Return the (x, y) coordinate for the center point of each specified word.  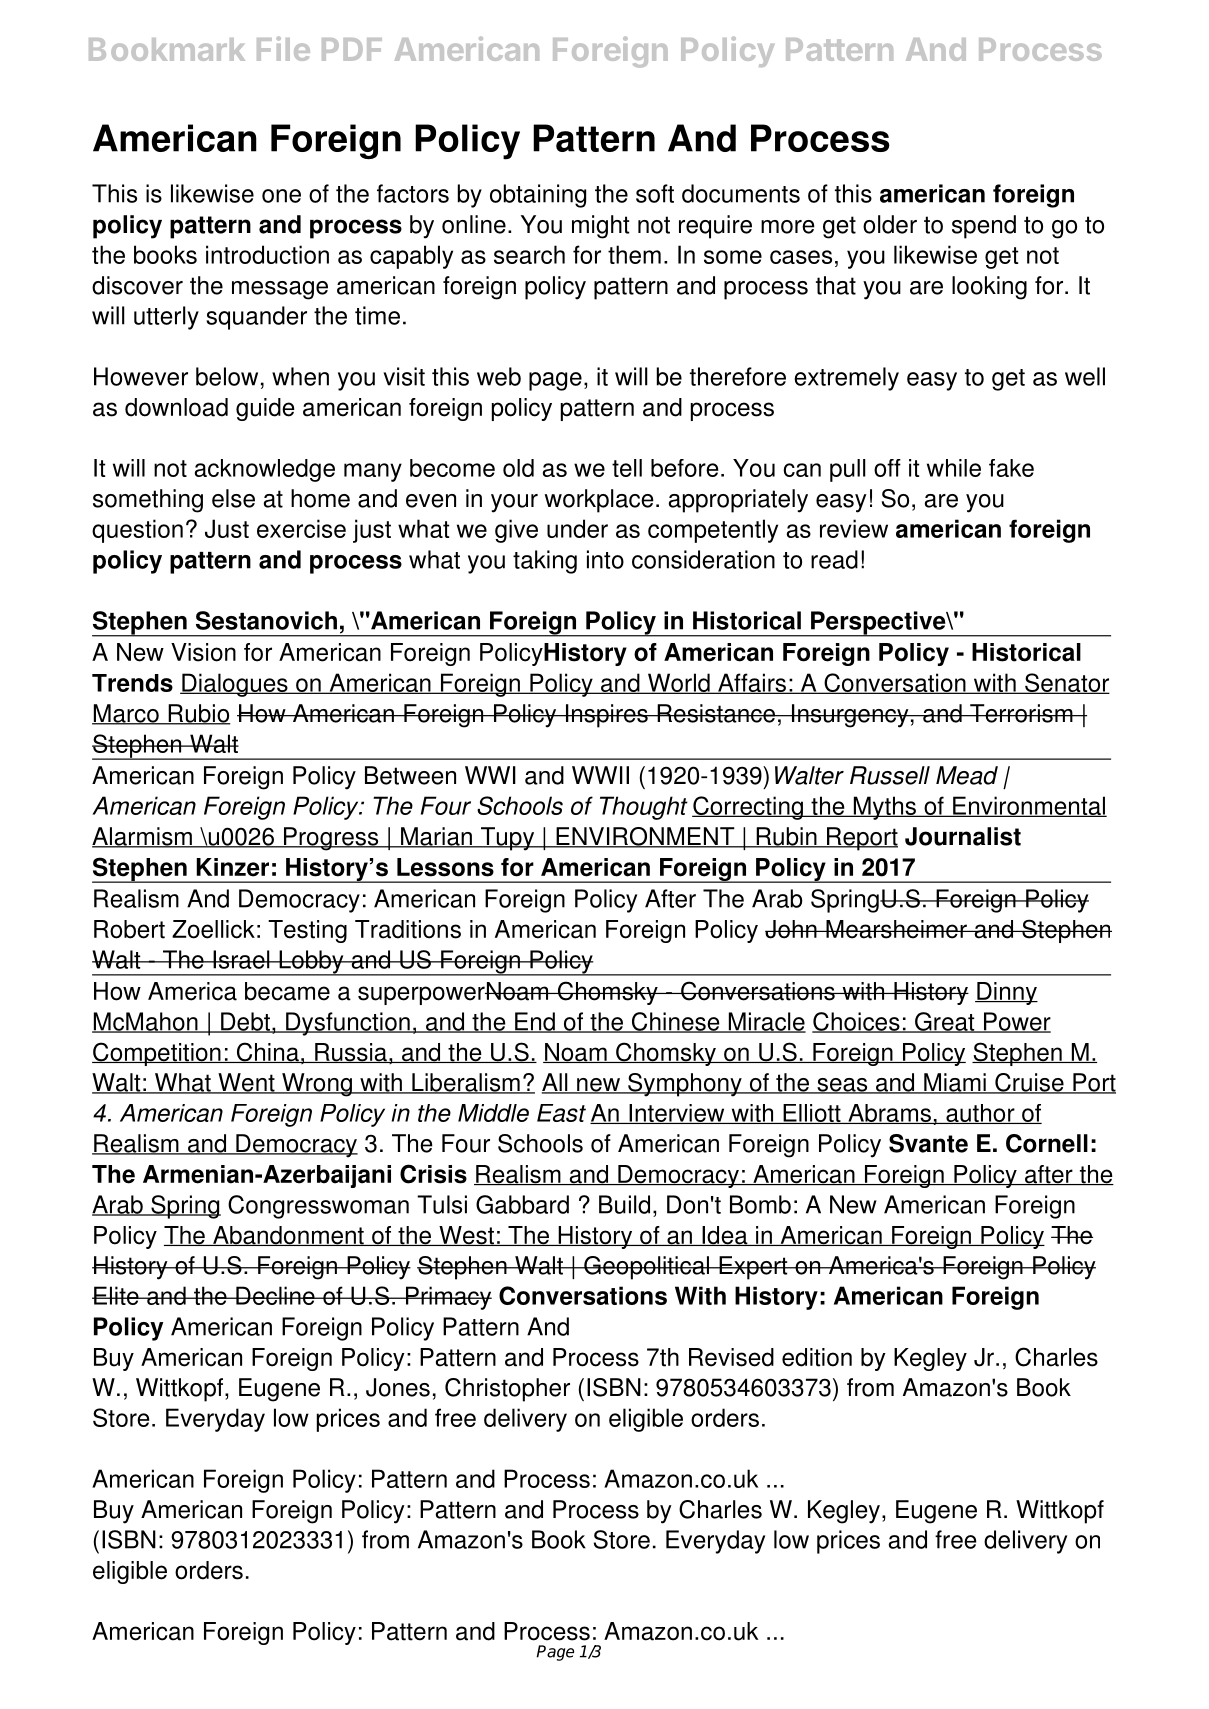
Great (945, 1022)
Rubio (198, 714)
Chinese (676, 1022)
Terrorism (1021, 713)
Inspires (606, 716)
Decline (275, 1295)
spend (984, 227)
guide (265, 409)
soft (655, 193)
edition (817, 1357)
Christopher (507, 1390)
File (283, 48)
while (954, 468)
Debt (245, 1022)
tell (627, 468)
